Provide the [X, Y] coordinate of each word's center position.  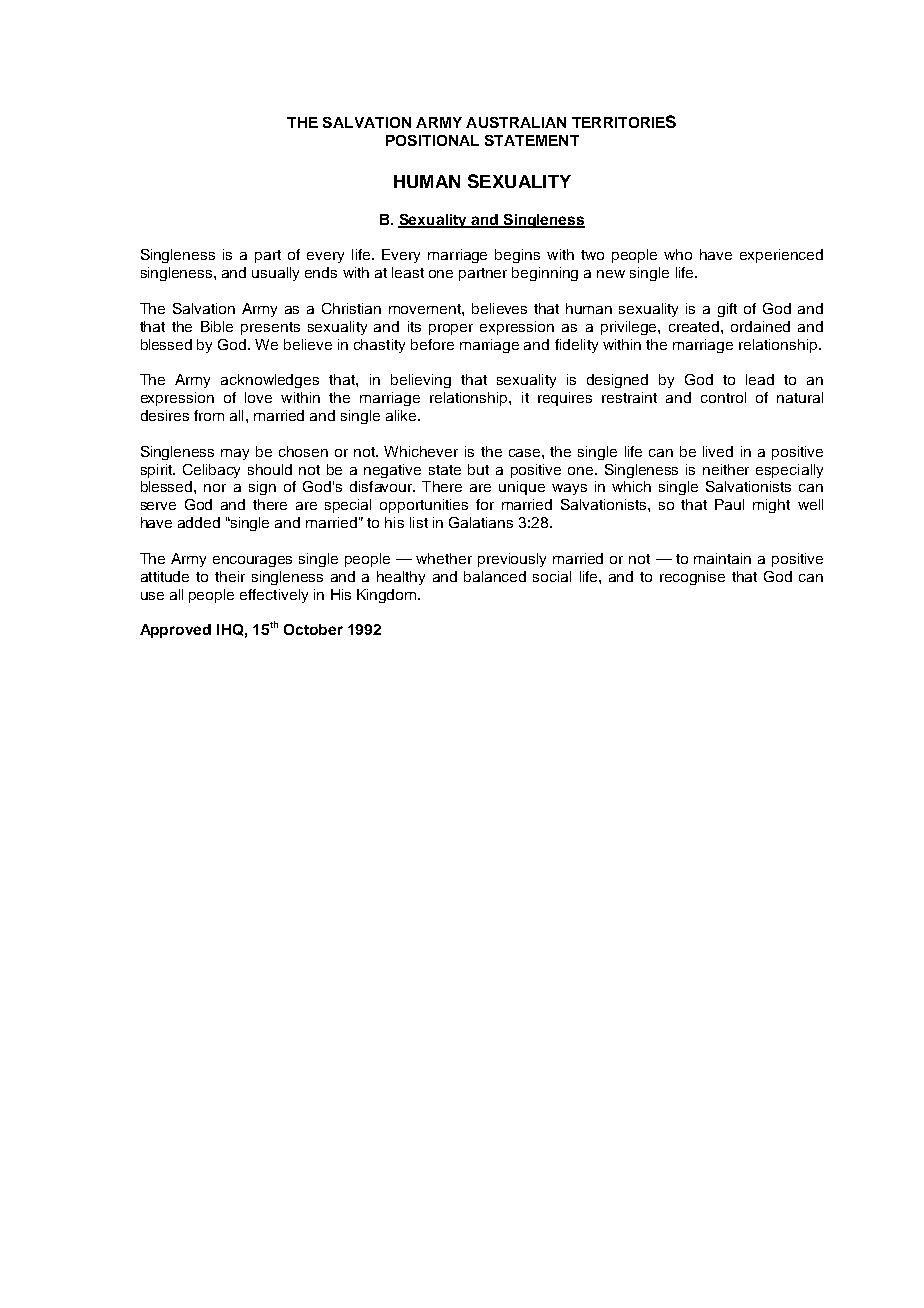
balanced [495, 576]
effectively [274, 596]
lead [760, 379]
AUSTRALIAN [516, 122]
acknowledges [270, 381]
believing [421, 381]
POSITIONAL [432, 140]
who [678, 254]
